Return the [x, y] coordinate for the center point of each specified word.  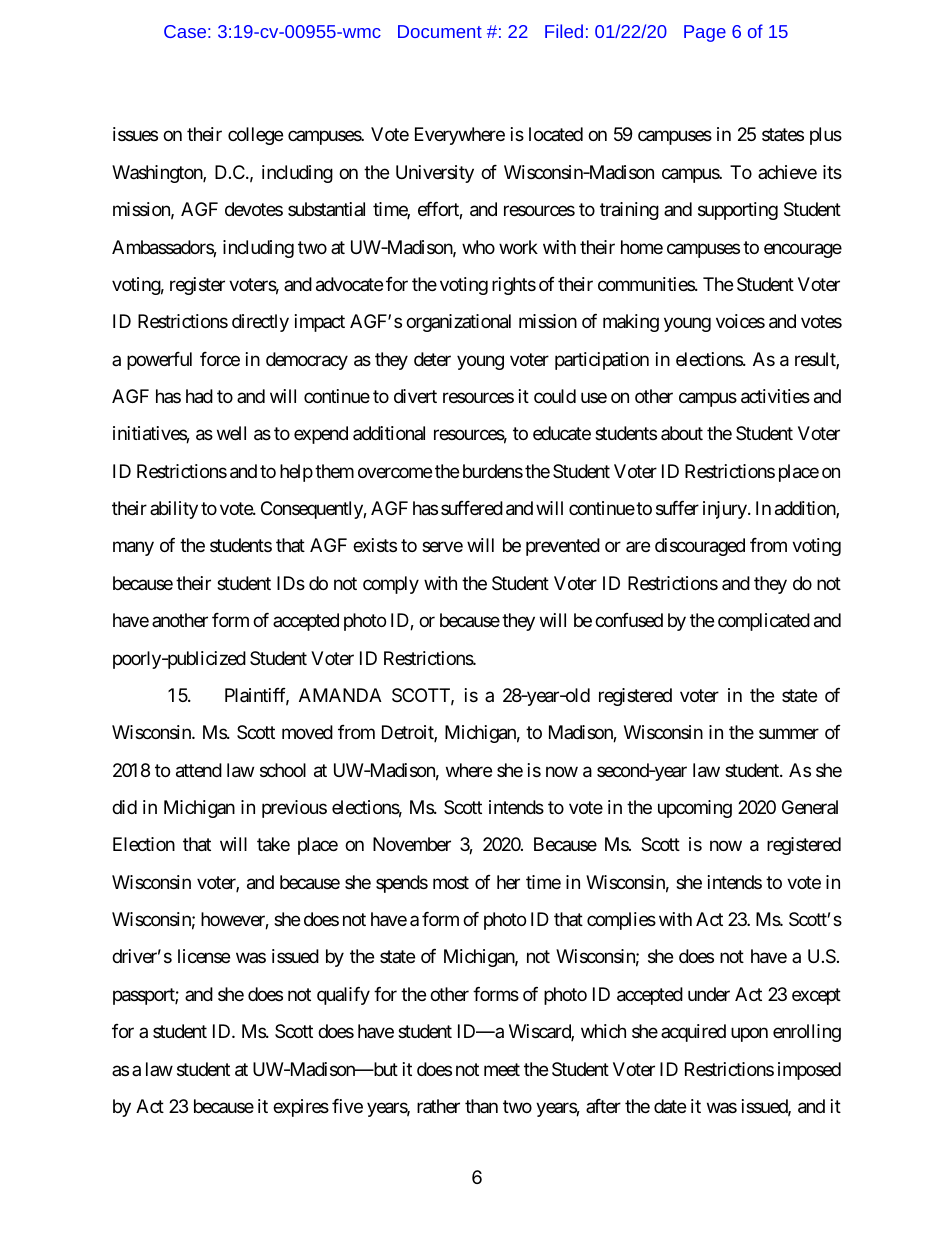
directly [260, 323]
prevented [563, 547]
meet [502, 1069]
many [133, 549]
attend [199, 770]
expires [301, 1108]
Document [440, 31]
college [255, 136]
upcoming [695, 809]
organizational [458, 323]
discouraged [700, 547]
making [631, 323]
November [412, 844]
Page [705, 33]
